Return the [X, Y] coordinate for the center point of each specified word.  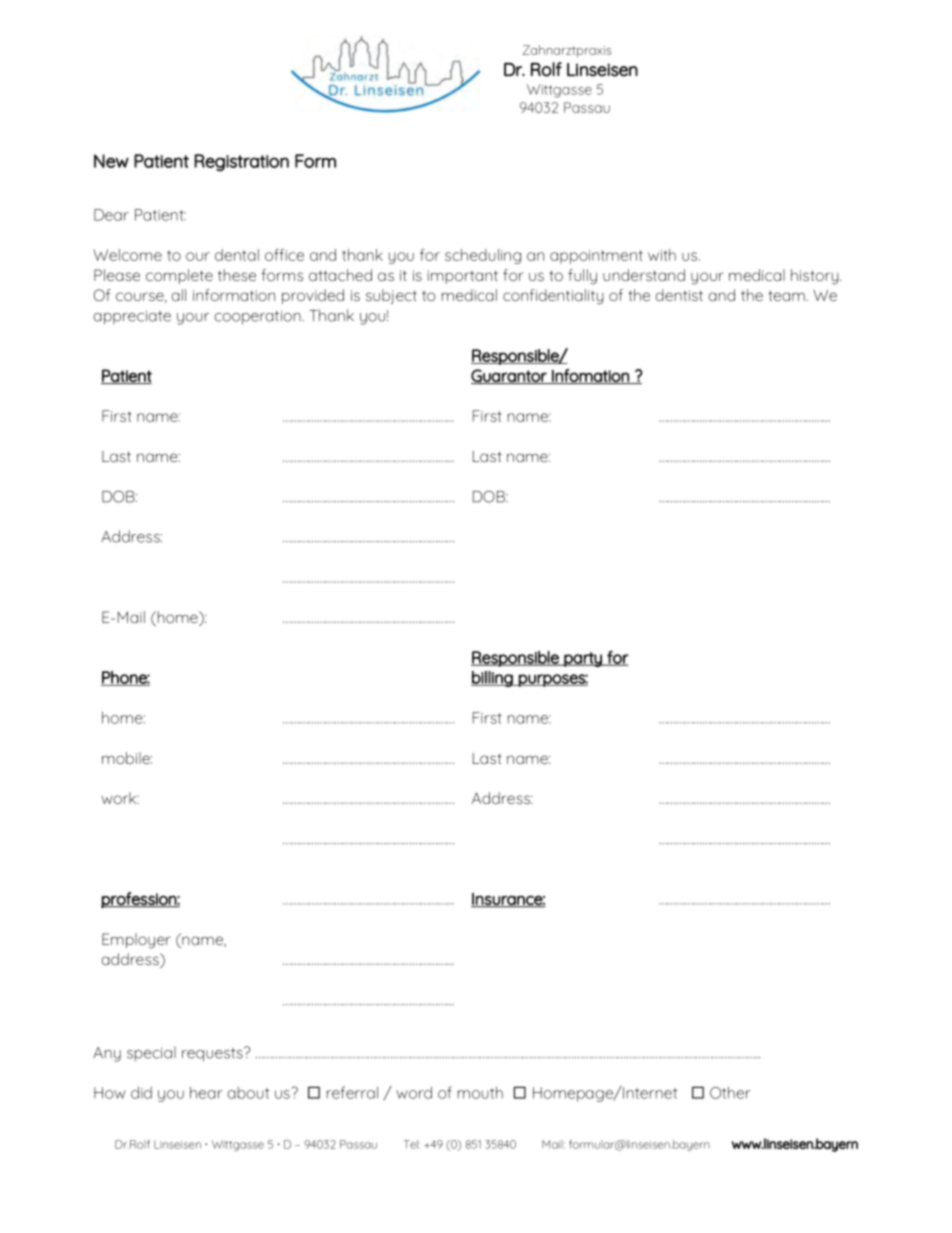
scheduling [483, 256]
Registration [241, 162]
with [662, 255]
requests [213, 1054]
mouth [480, 1092]
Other [730, 1092]
